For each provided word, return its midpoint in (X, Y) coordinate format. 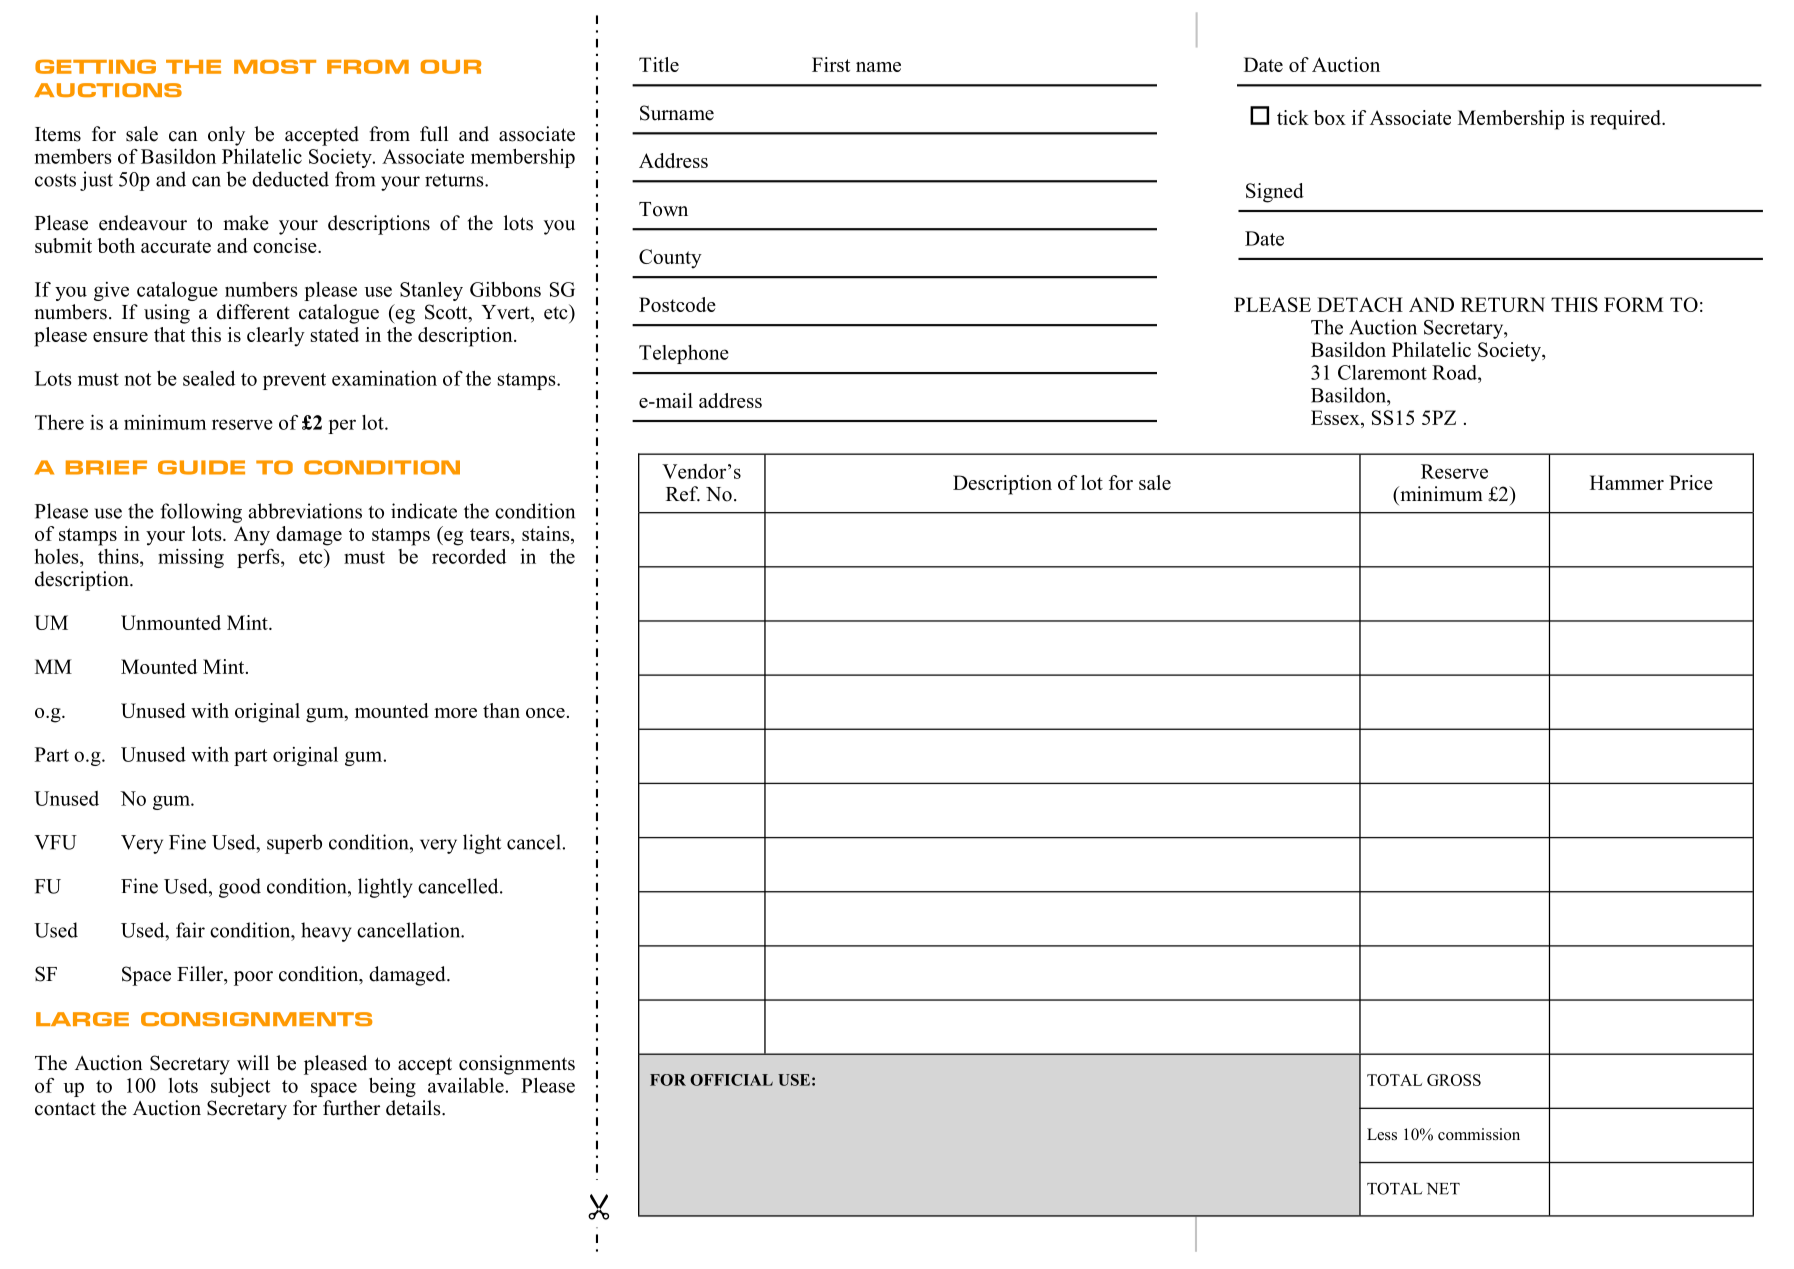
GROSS (1454, 1080)
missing (191, 558)
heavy (326, 932)
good (240, 888)
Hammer (1627, 482)
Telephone (684, 354)
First (831, 64)
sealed (209, 378)
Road (1455, 372)
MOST (275, 67)
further (351, 1108)
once (545, 713)
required (1626, 120)
